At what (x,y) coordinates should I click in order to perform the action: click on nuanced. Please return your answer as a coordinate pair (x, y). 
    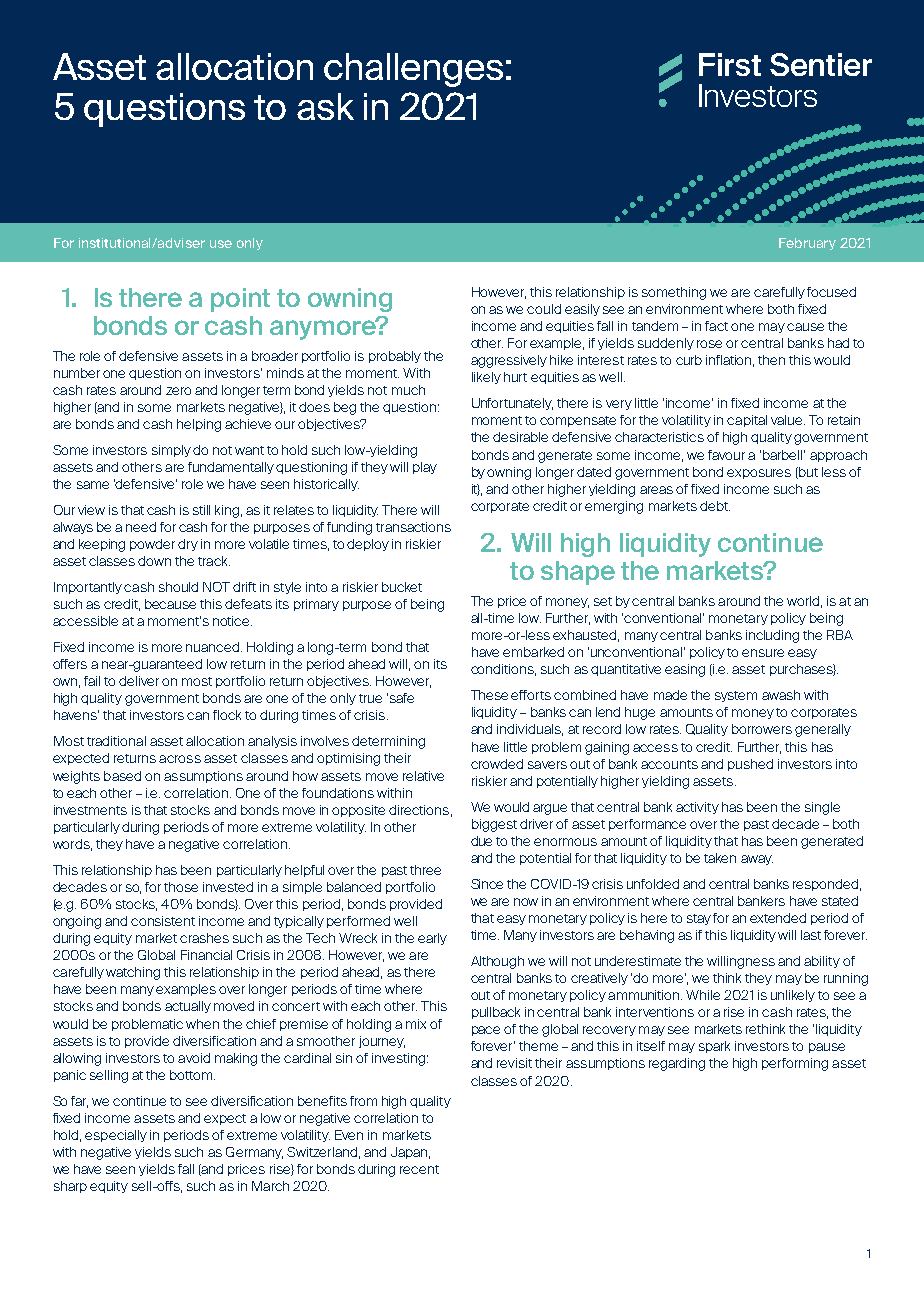
    Looking at the image, I should click on (214, 647).
